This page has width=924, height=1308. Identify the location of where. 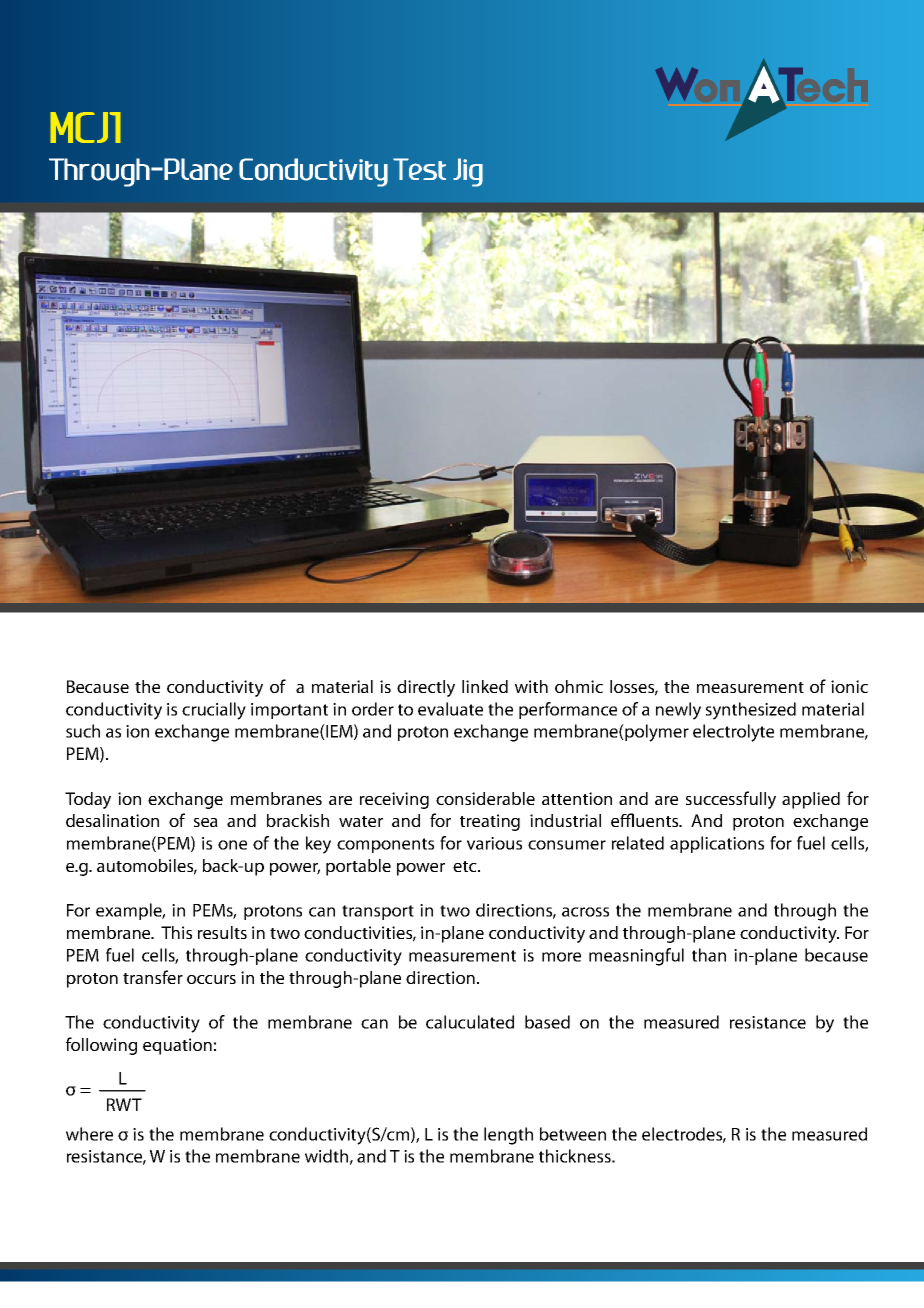
(89, 1134).
